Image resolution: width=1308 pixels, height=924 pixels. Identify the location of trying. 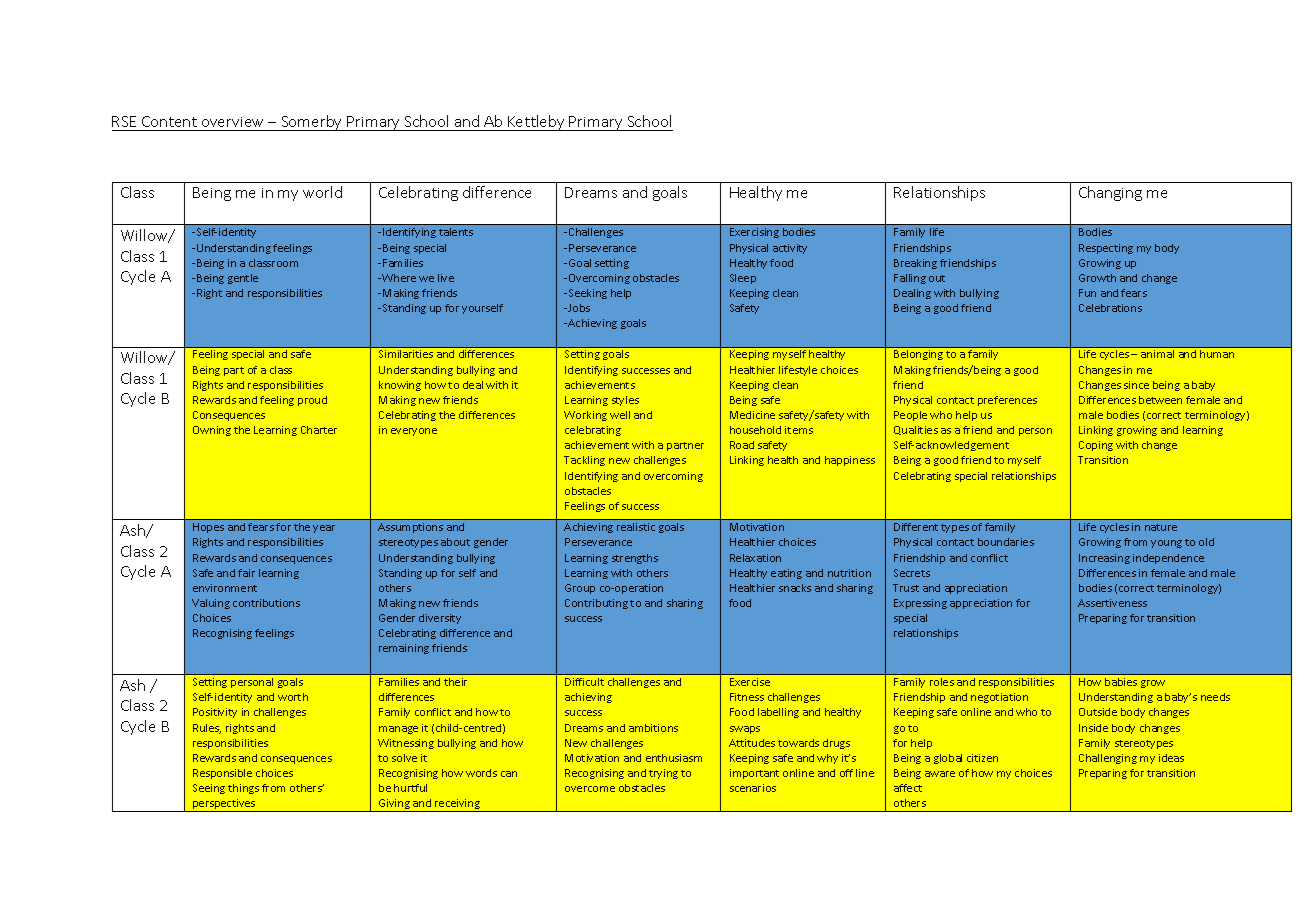
(663, 774).
